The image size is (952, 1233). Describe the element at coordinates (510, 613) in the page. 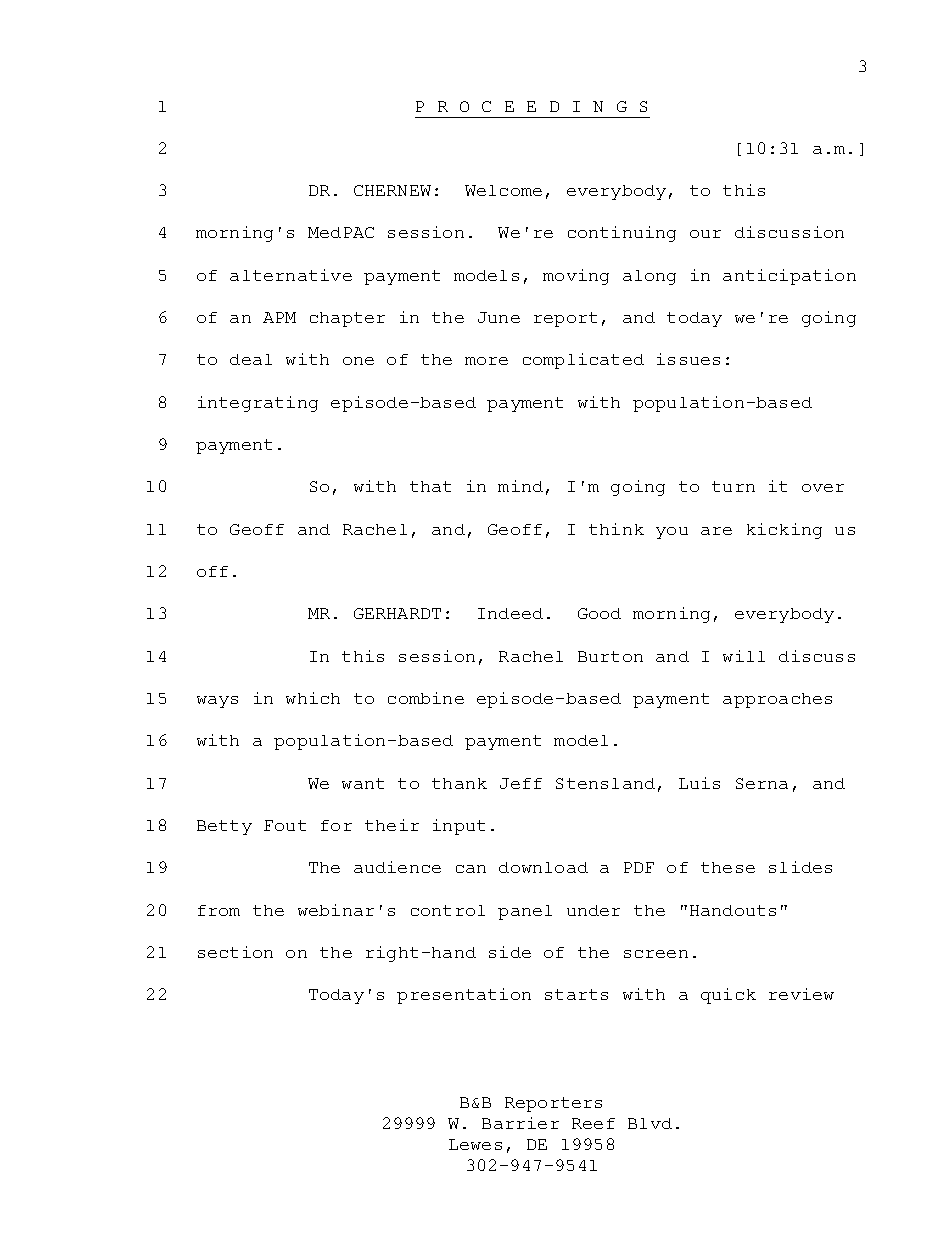

I see `Indeed` at that location.
